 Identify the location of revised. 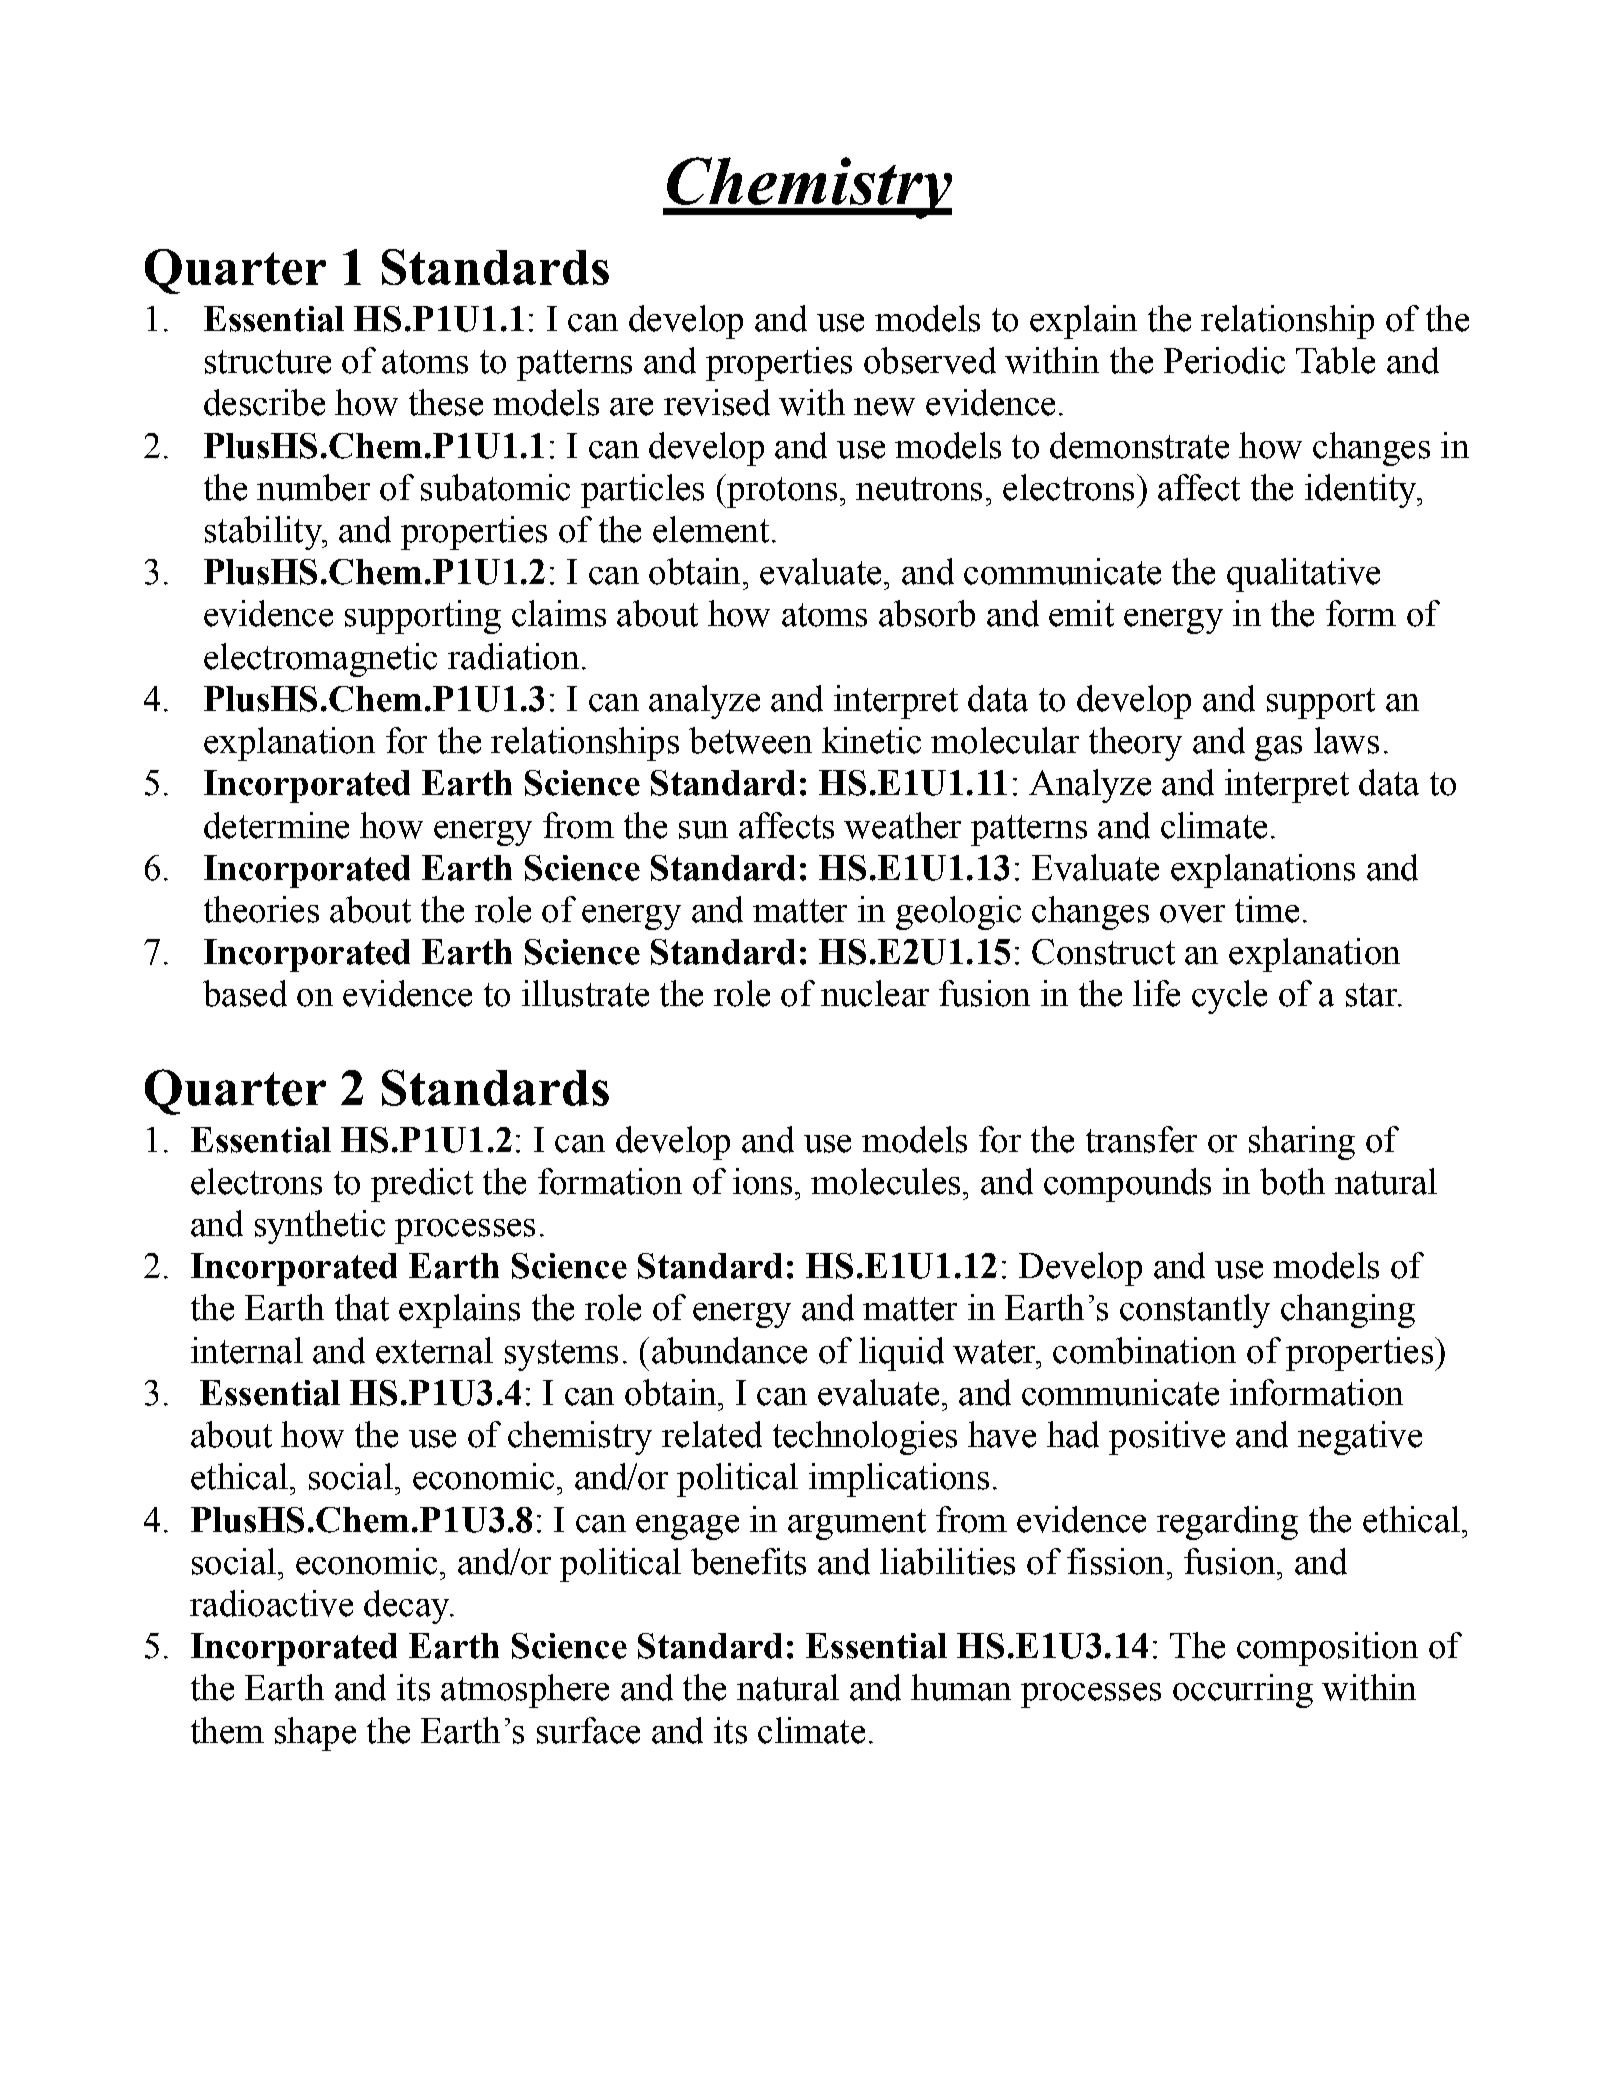
(717, 402).
